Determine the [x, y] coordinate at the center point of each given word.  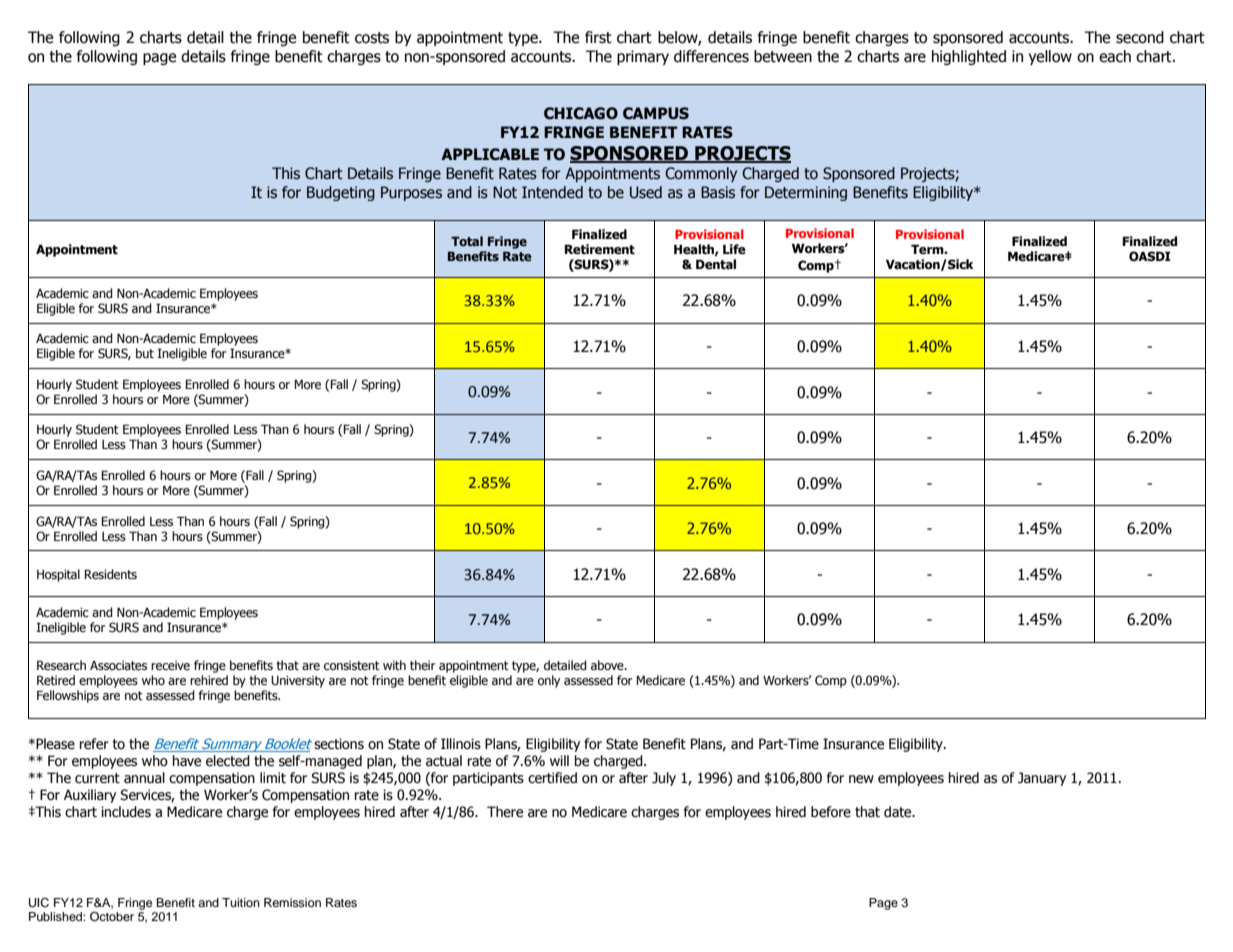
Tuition [241, 902]
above [608, 665]
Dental [716, 264]
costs [372, 38]
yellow [1050, 57]
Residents [110, 574]
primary [643, 57]
